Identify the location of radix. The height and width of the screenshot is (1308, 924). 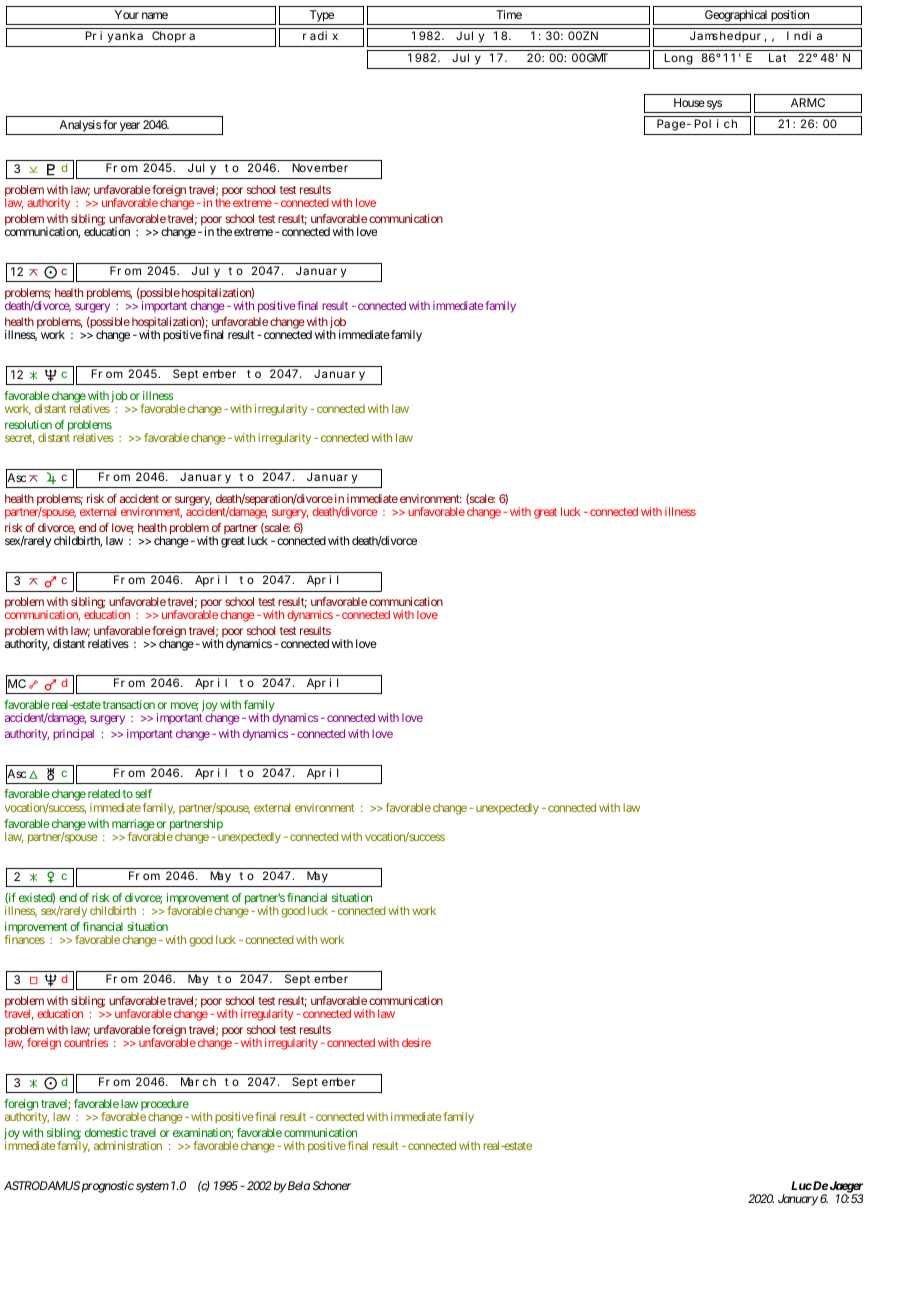
(320, 35).
